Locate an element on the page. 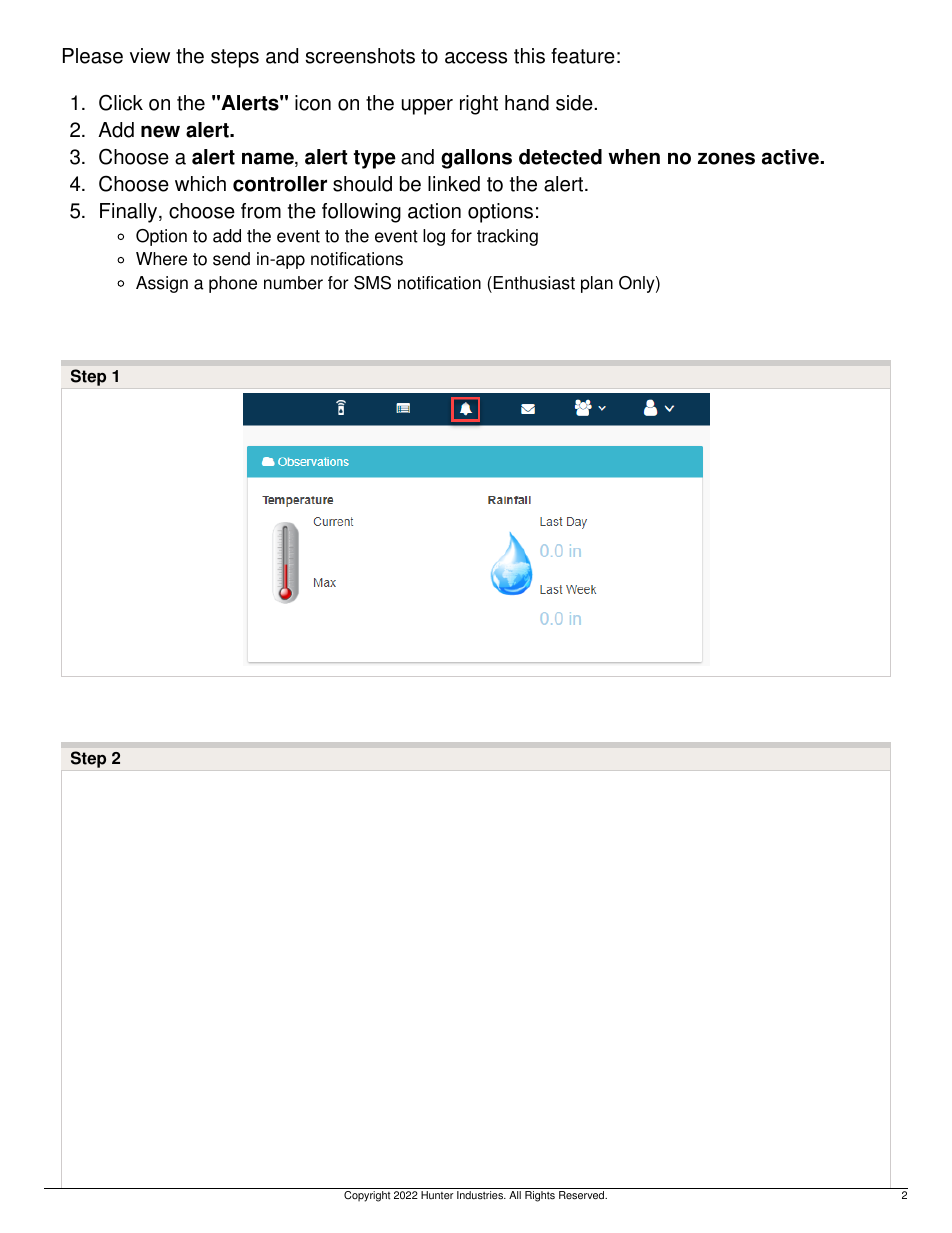 The image size is (952, 1233). number is located at coordinates (293, 283).
